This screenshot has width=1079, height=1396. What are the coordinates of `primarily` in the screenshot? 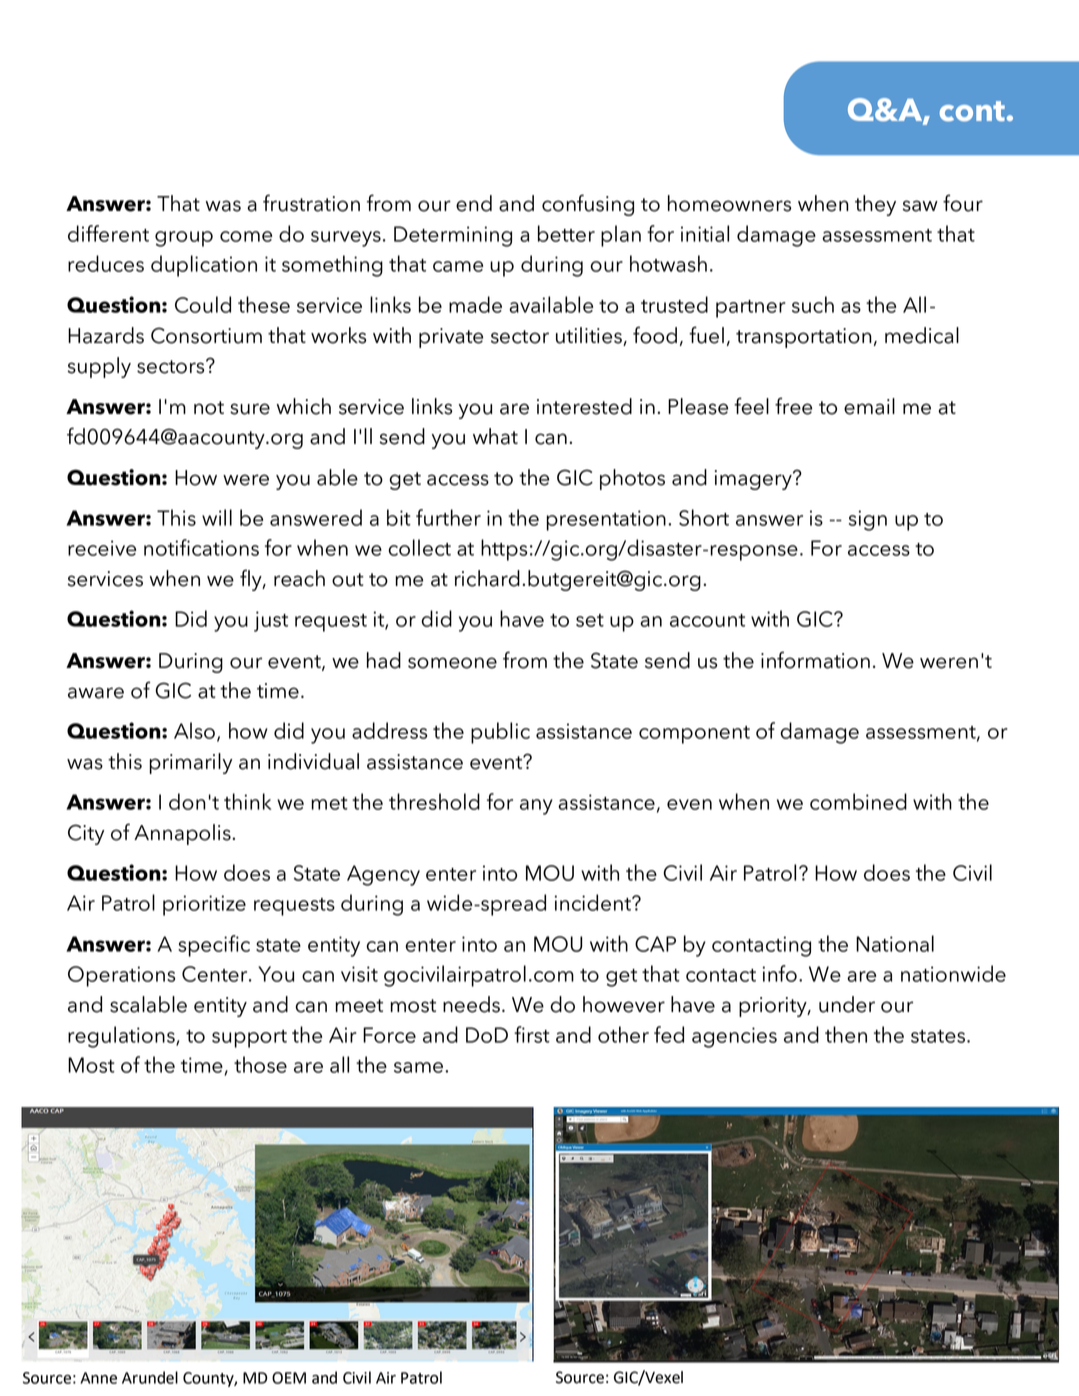 It's located at (191, 763).
